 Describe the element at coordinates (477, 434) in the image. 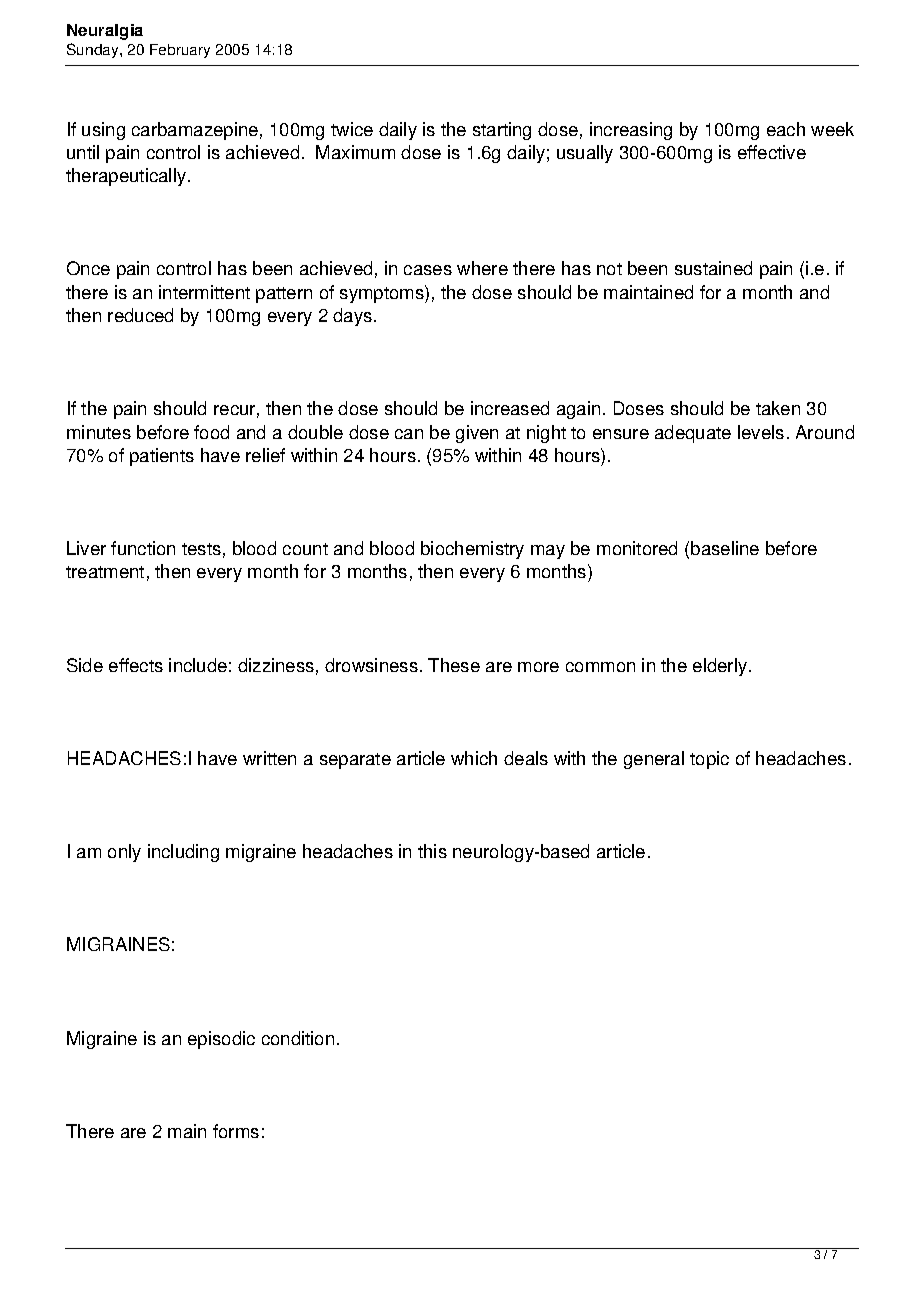

I see `given` at that location.
